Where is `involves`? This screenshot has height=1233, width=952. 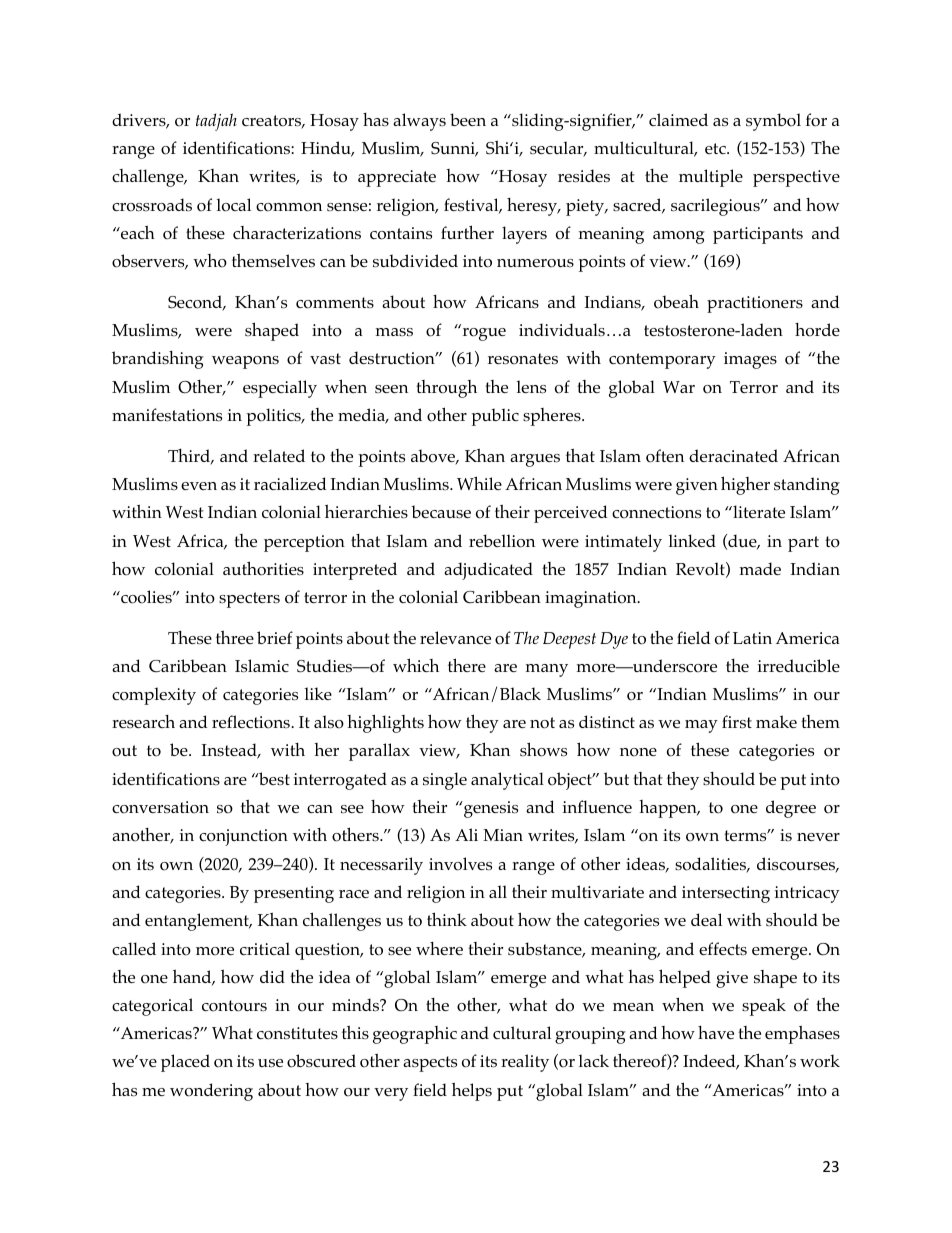 involves is located at coordinates (460, 864).
